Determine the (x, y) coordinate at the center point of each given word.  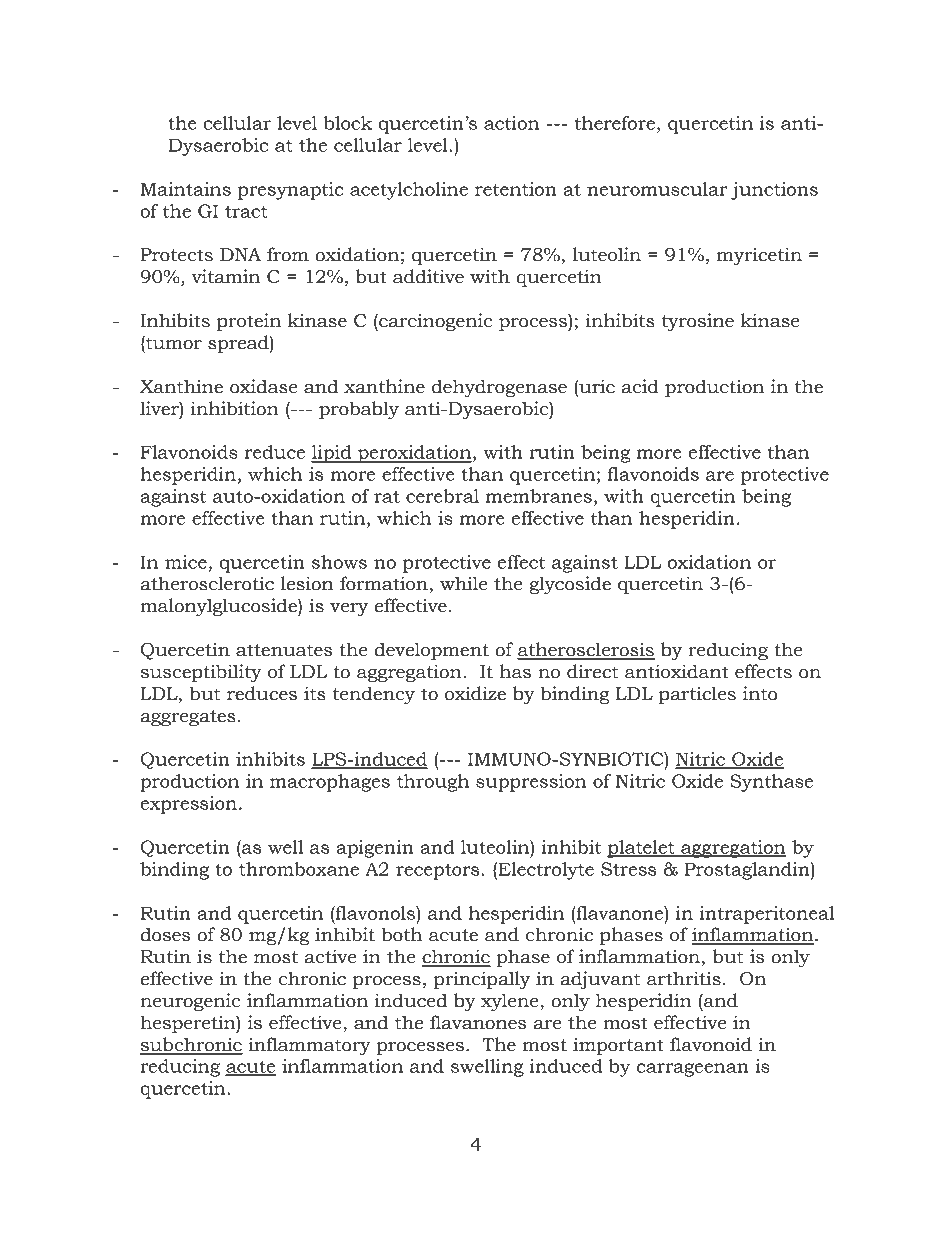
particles (697, 695)
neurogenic (190, 1002)
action (511, 123)
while (463, 583)
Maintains (186, 189)
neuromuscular (657, 189)
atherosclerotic (207, 583)
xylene (511, 1002)
